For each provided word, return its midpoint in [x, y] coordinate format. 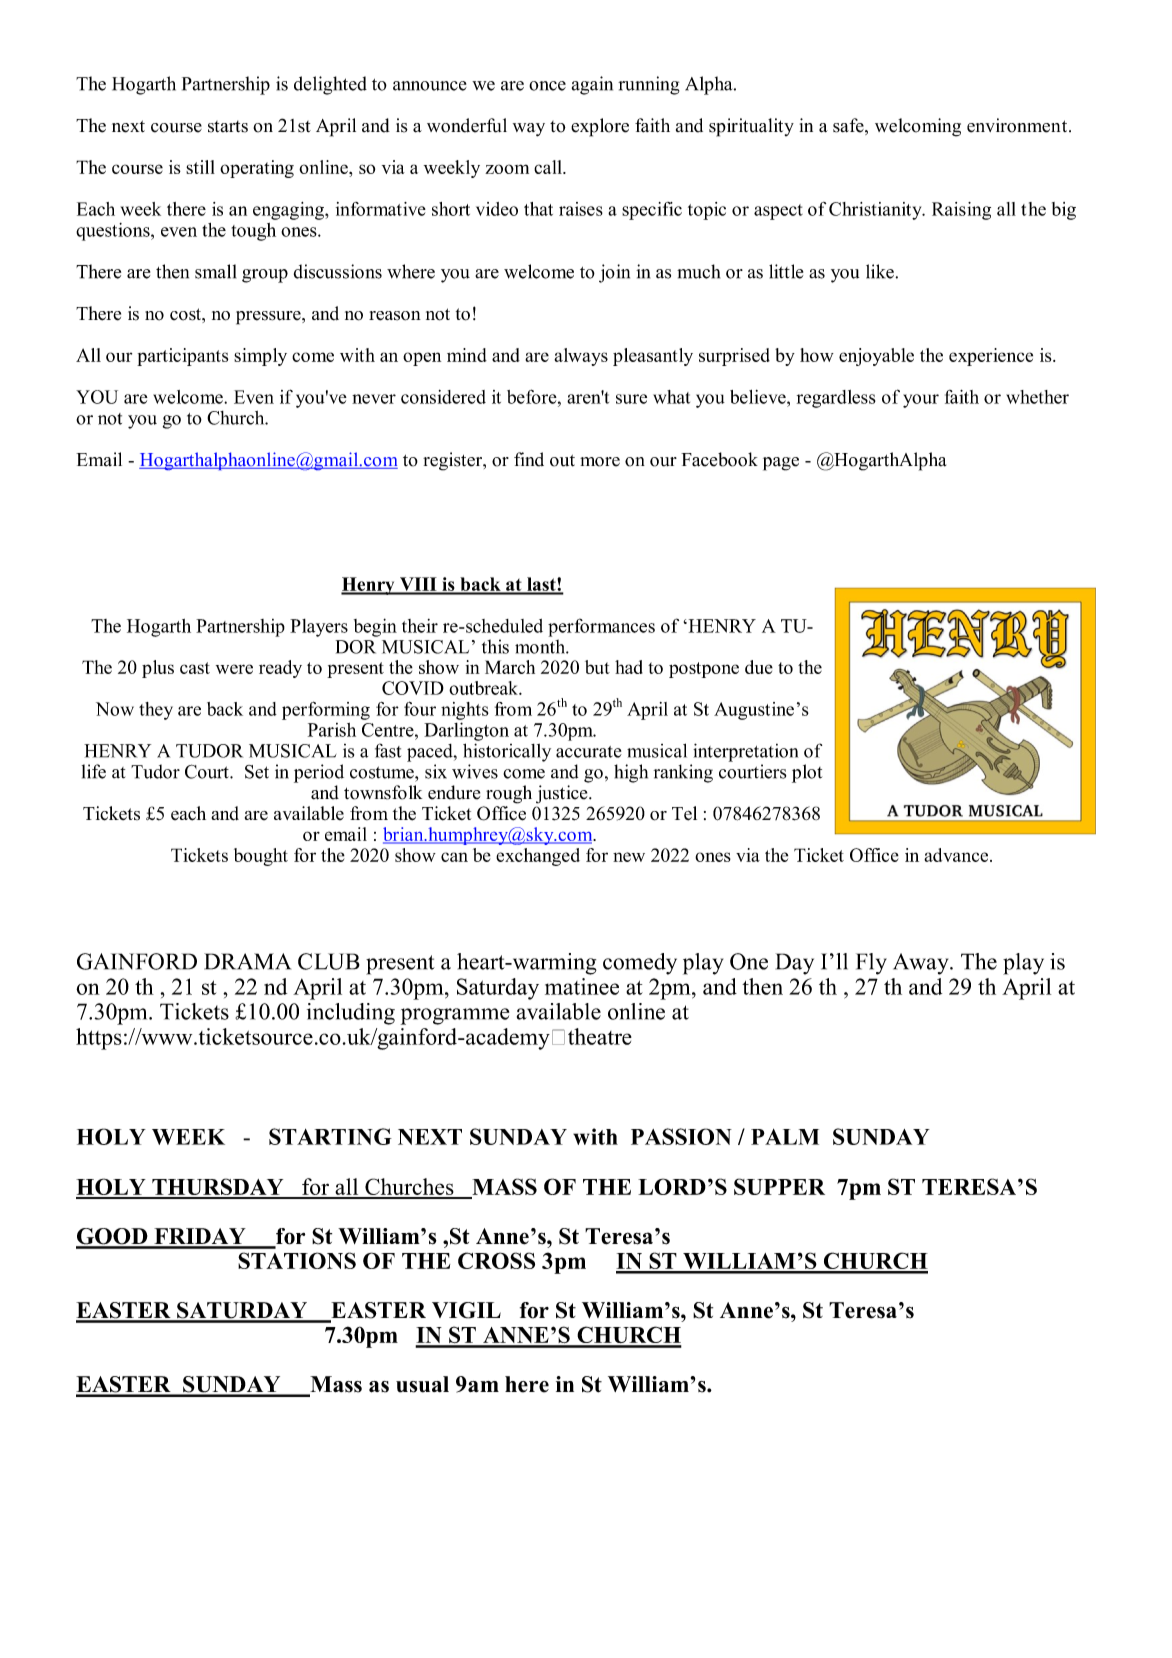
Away [922, 964]
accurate [589, 752]
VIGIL [466, 1310]
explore [600, 127]
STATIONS [297, 1260]
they [156, 711]
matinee [582, 986]
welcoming [918, 127]
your [921, 401]
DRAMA [247, 961]
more [600, 462]
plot [807, 773]
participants [182, 357]
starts [228, 126]
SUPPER [779, 1186]
